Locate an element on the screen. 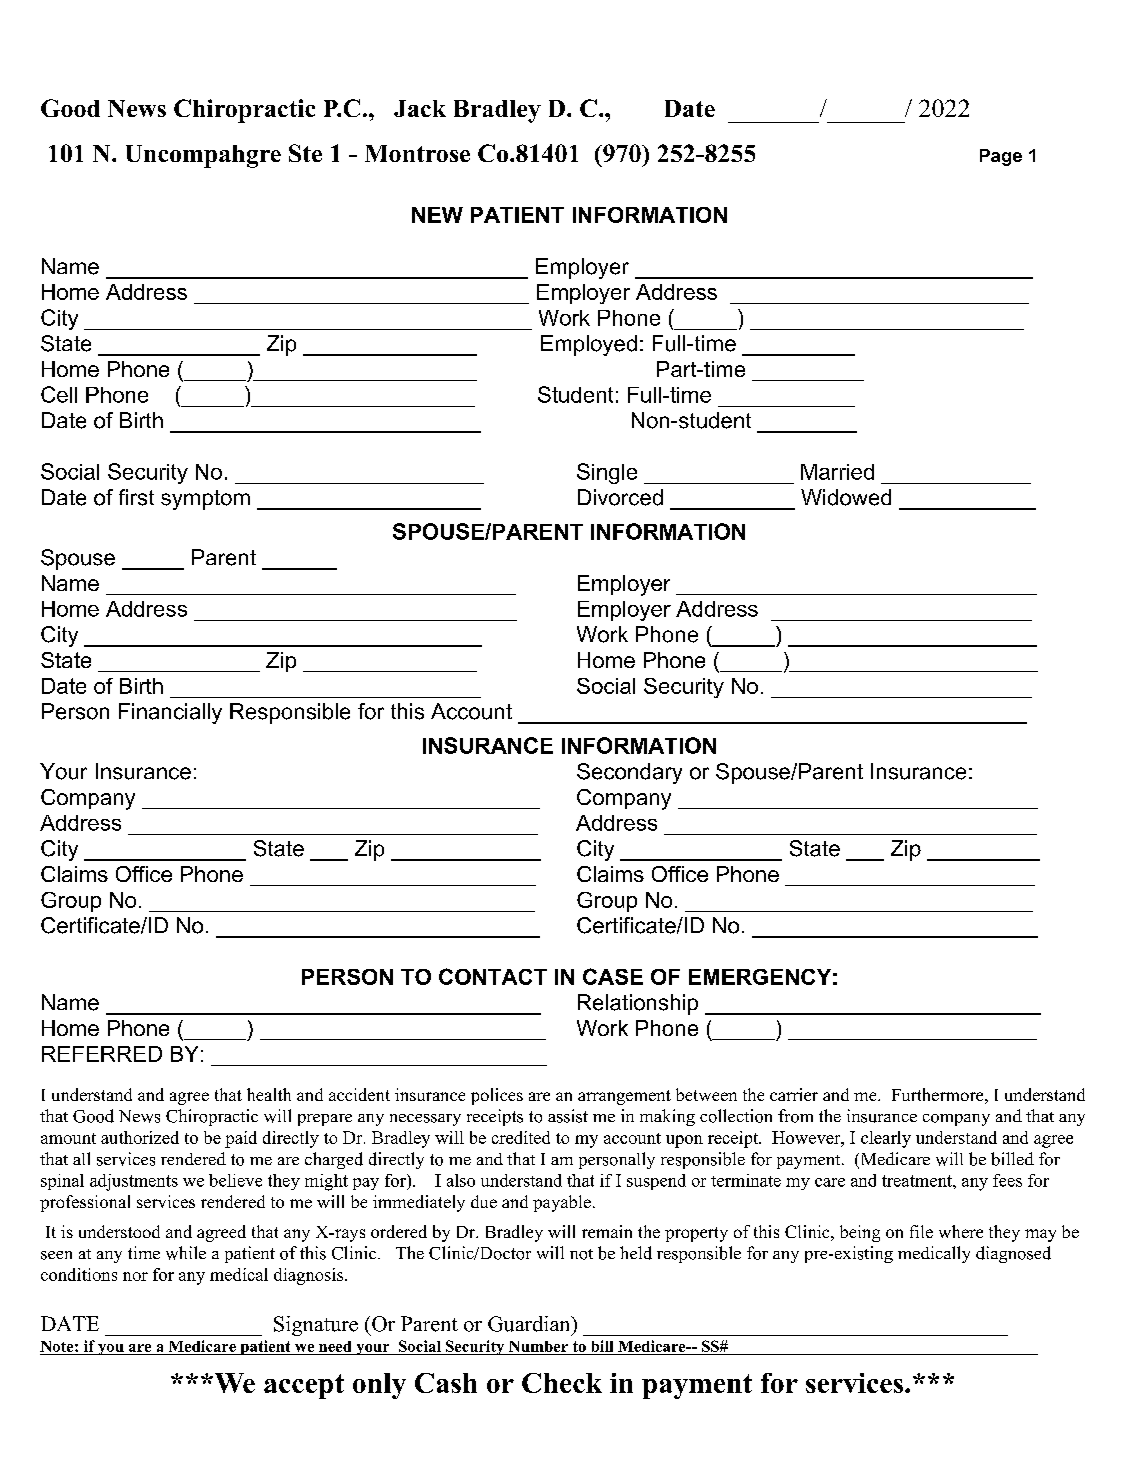 The height and width of the screenshot is (1474, 1139). symptom is located at coordinates (205, 500).
